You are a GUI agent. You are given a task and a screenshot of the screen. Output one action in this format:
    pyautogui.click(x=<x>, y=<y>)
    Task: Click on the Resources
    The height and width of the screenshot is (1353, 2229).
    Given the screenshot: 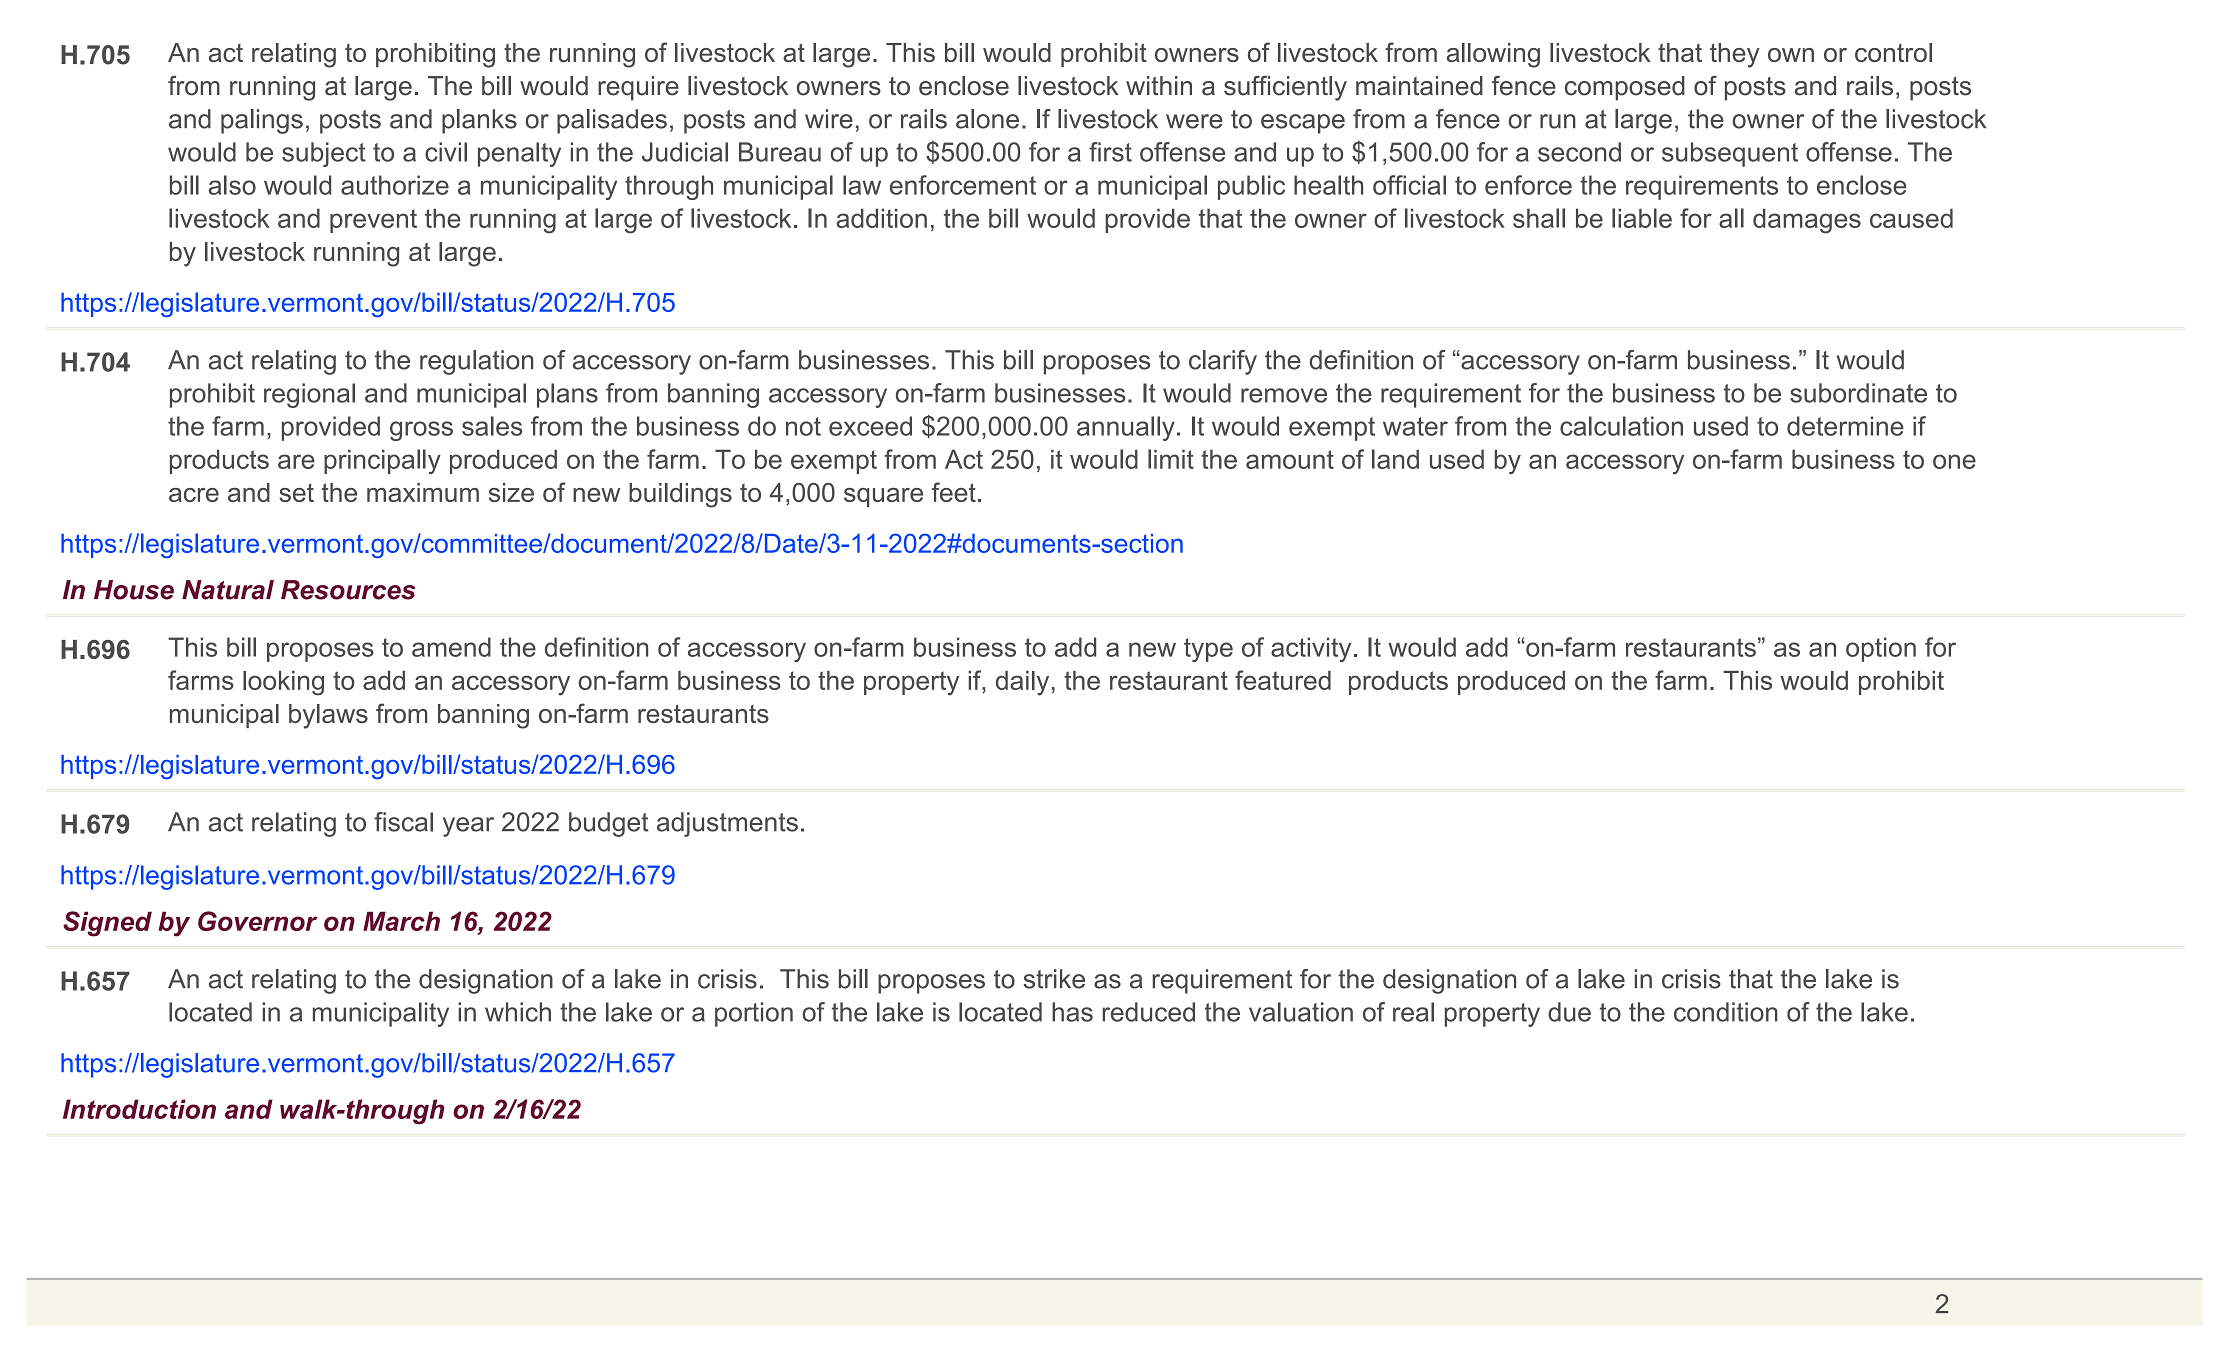 What is the action you would take?
    pyautogui.click(x=348, y=590)
